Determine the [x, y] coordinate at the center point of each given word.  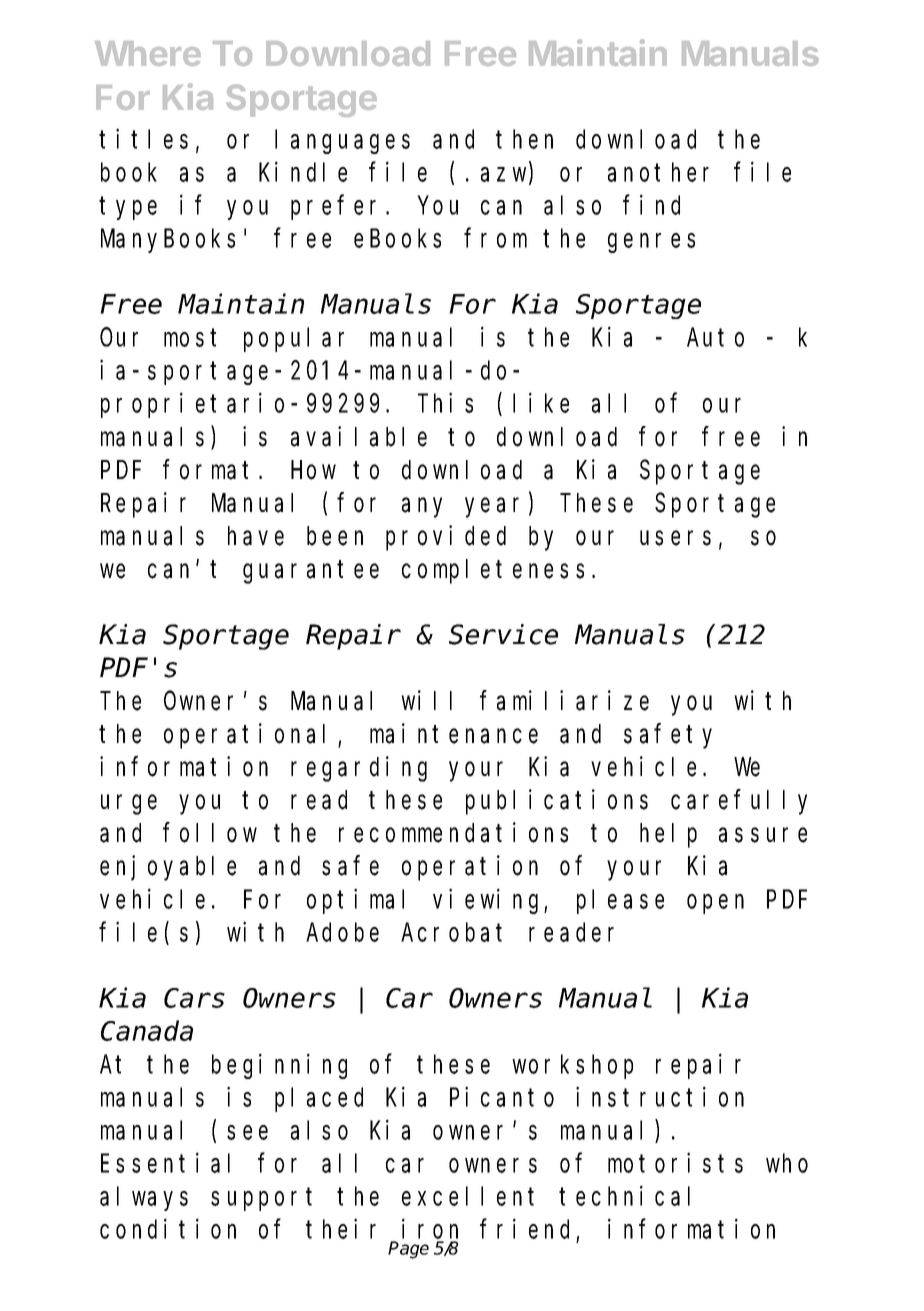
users [675, 538]
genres [651, 243]
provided [446, 538]
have [256, 536]
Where [148, 53]
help [668, 835]
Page [408, 1250]
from [496, 238]
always [144, 1199]
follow [210, 833]
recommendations [453, 833]
